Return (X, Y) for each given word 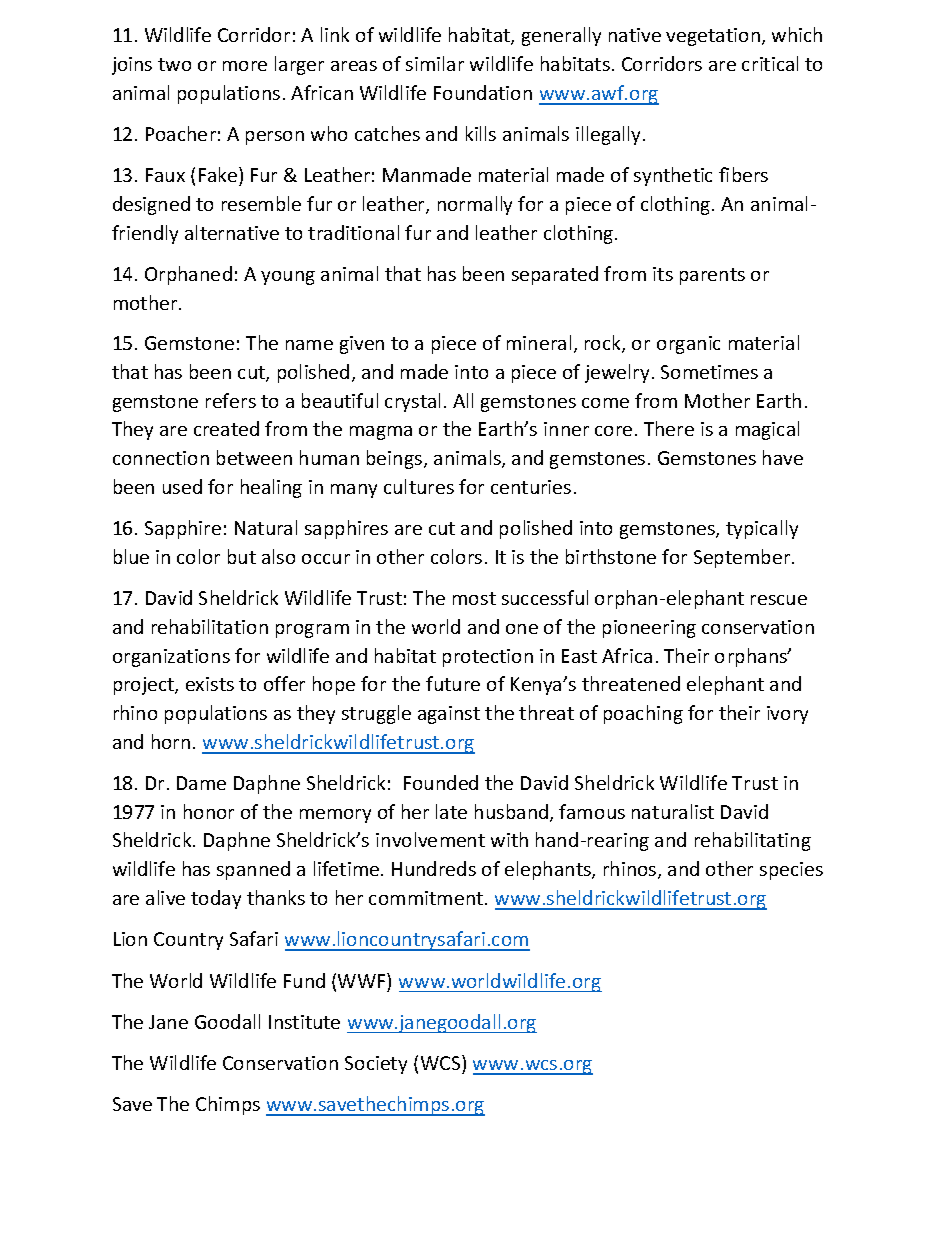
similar (435, 63)
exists (210, 684)
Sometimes (709, 372)
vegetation (714, 37)
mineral (539, 342)
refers (231, 400)
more (245, 66)
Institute (304, 1022)
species (791, 871)
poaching (643, 714)
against (449, 715)
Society (376, 1065)
